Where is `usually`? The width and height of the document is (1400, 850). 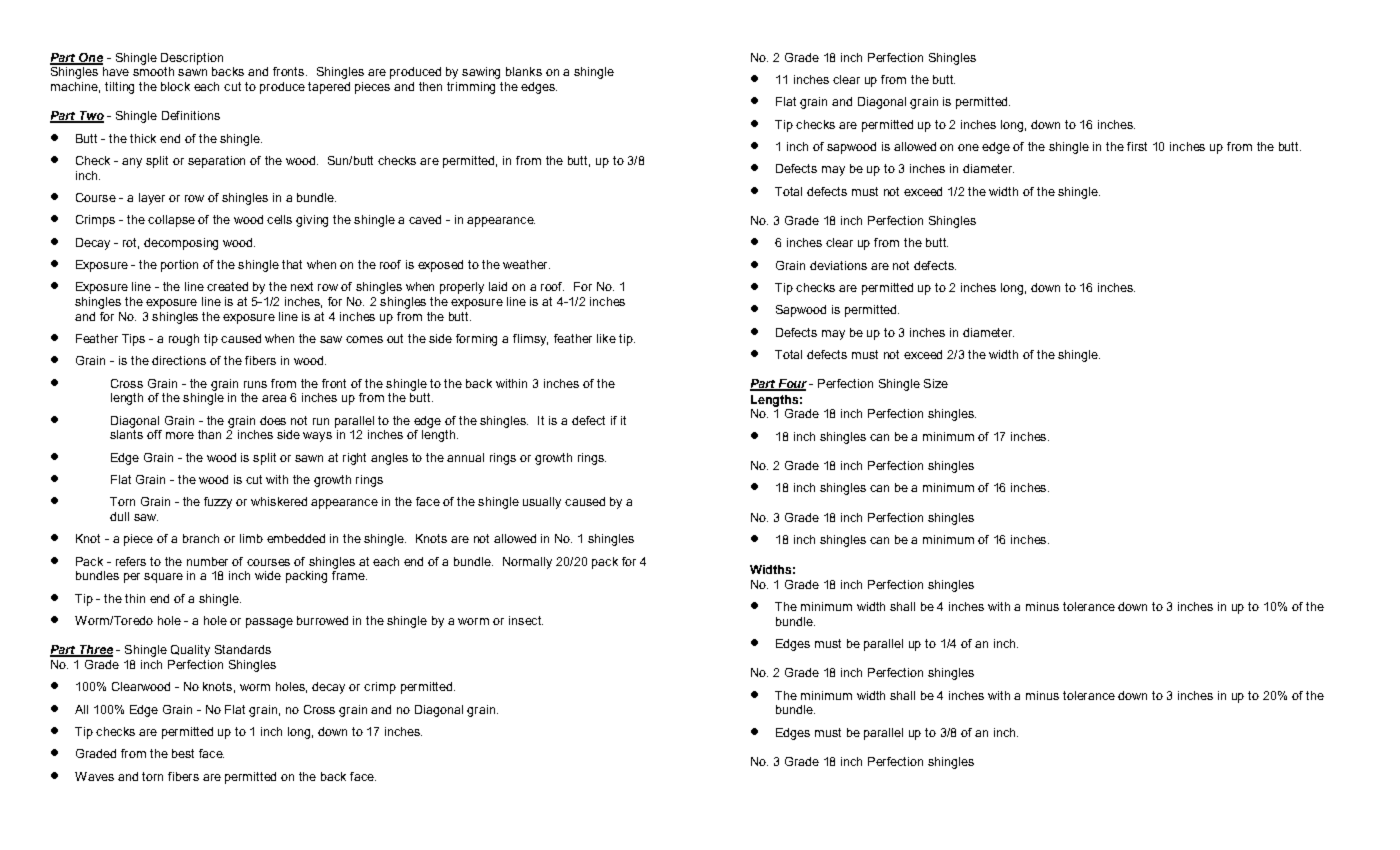
usually is located at coordinates (542, 503).
